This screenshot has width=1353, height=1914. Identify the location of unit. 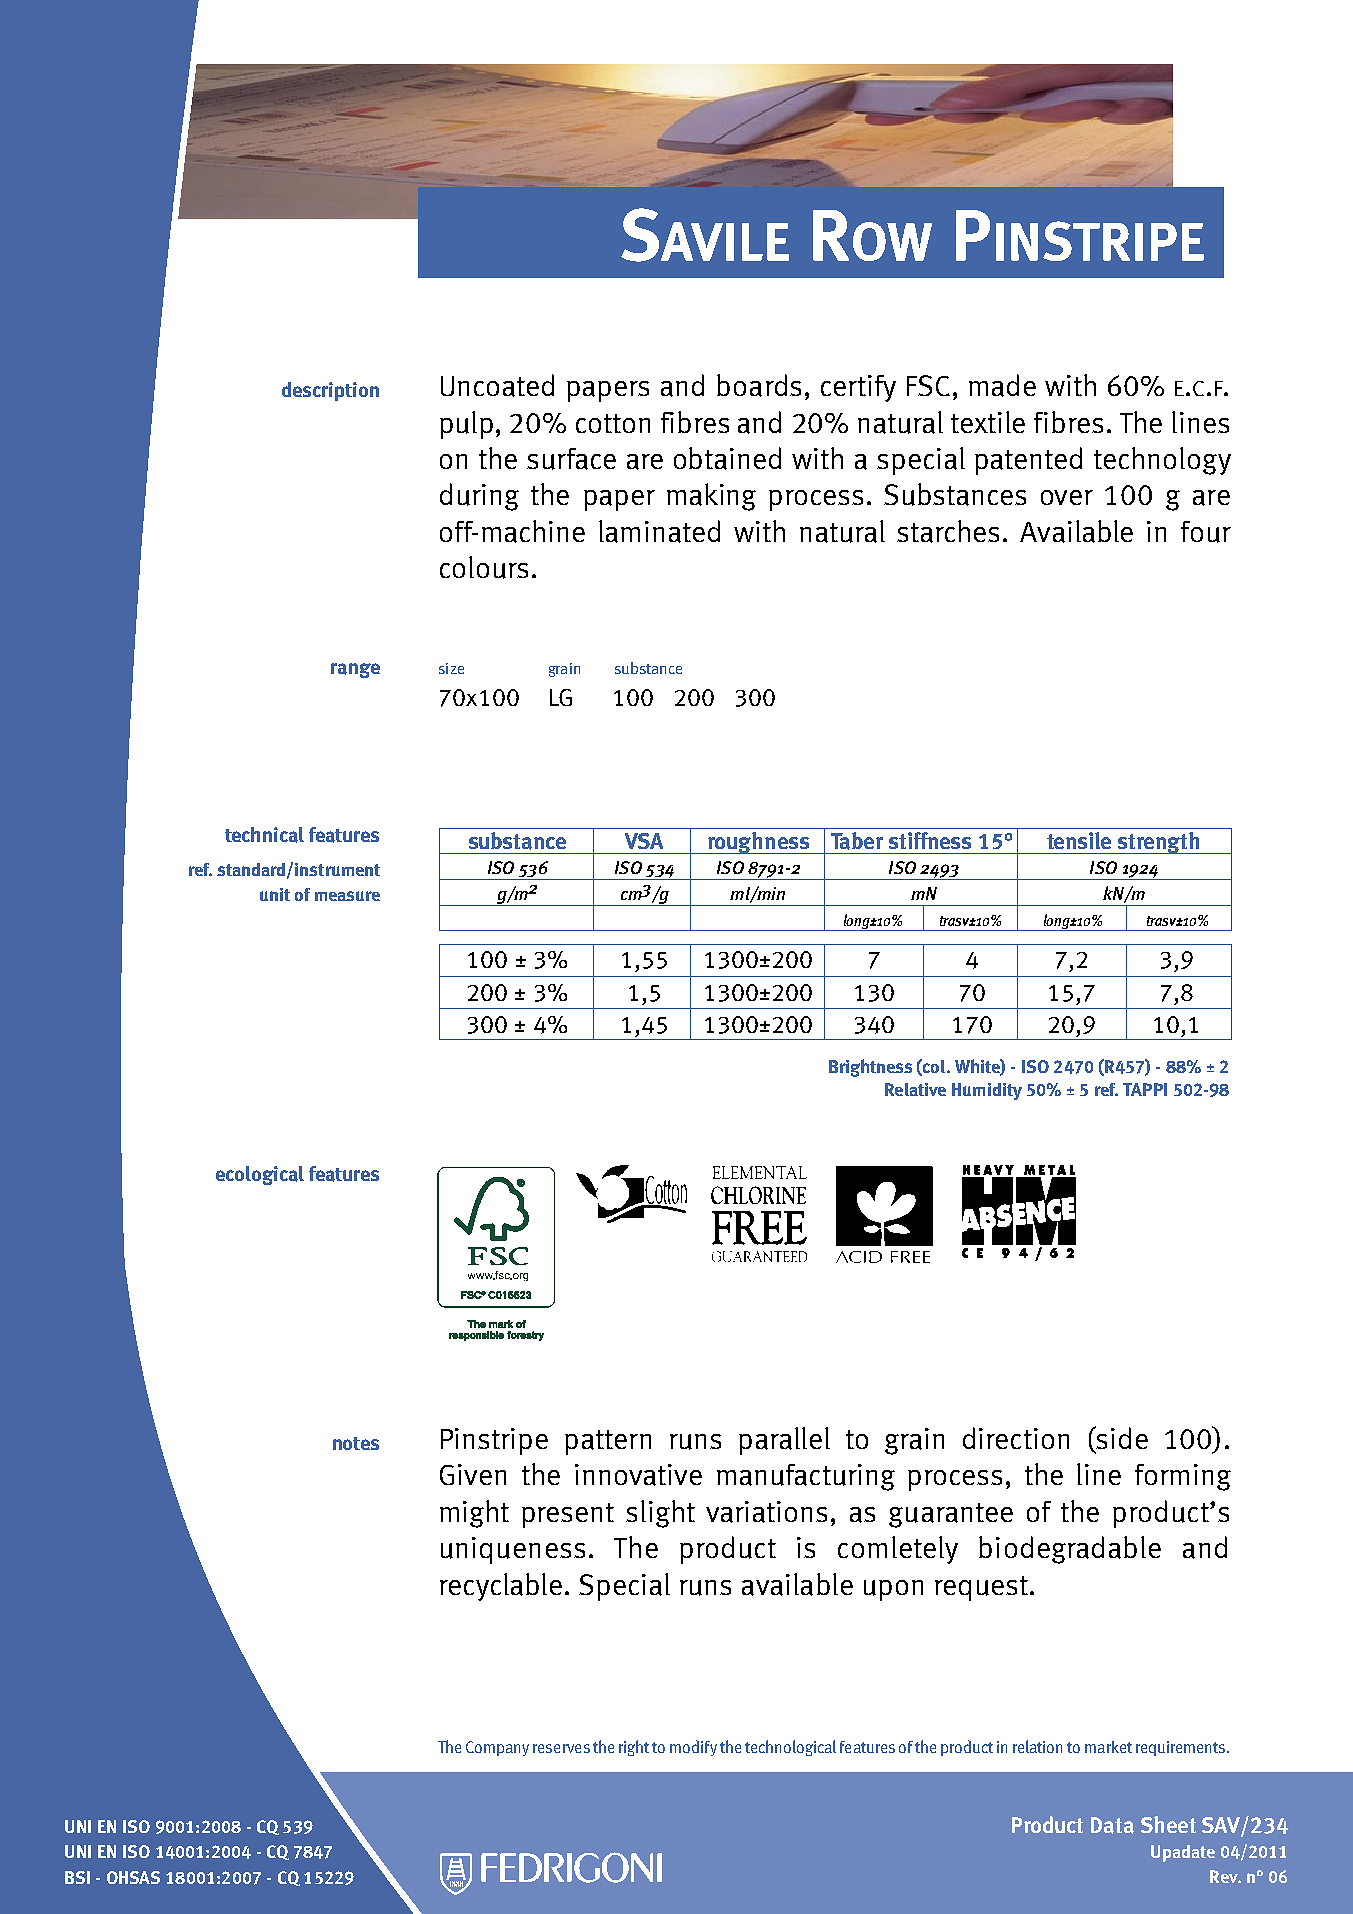
(275, 894).
